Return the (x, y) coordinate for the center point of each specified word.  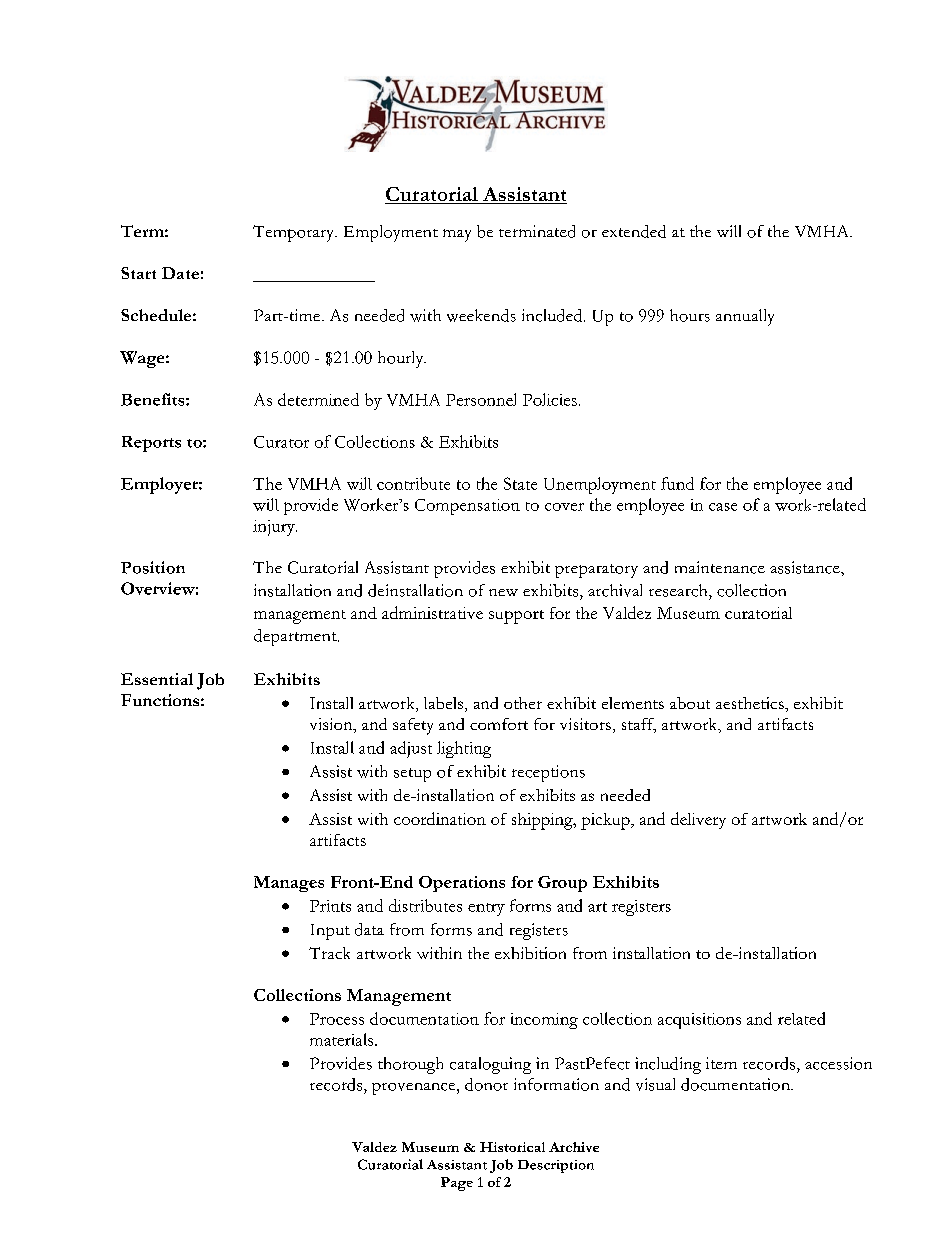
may (457, 235)
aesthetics (751, 703)
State (520, 483)
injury (275, 528)
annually (745, 317)
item (721, 1063)
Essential (157, 679)
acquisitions (699, 1021)
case (723, 507)
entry (486, 909)
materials (341, 1039)
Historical (512, 1147)
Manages (289, 884)
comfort (499, 724)
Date (180, 273)
